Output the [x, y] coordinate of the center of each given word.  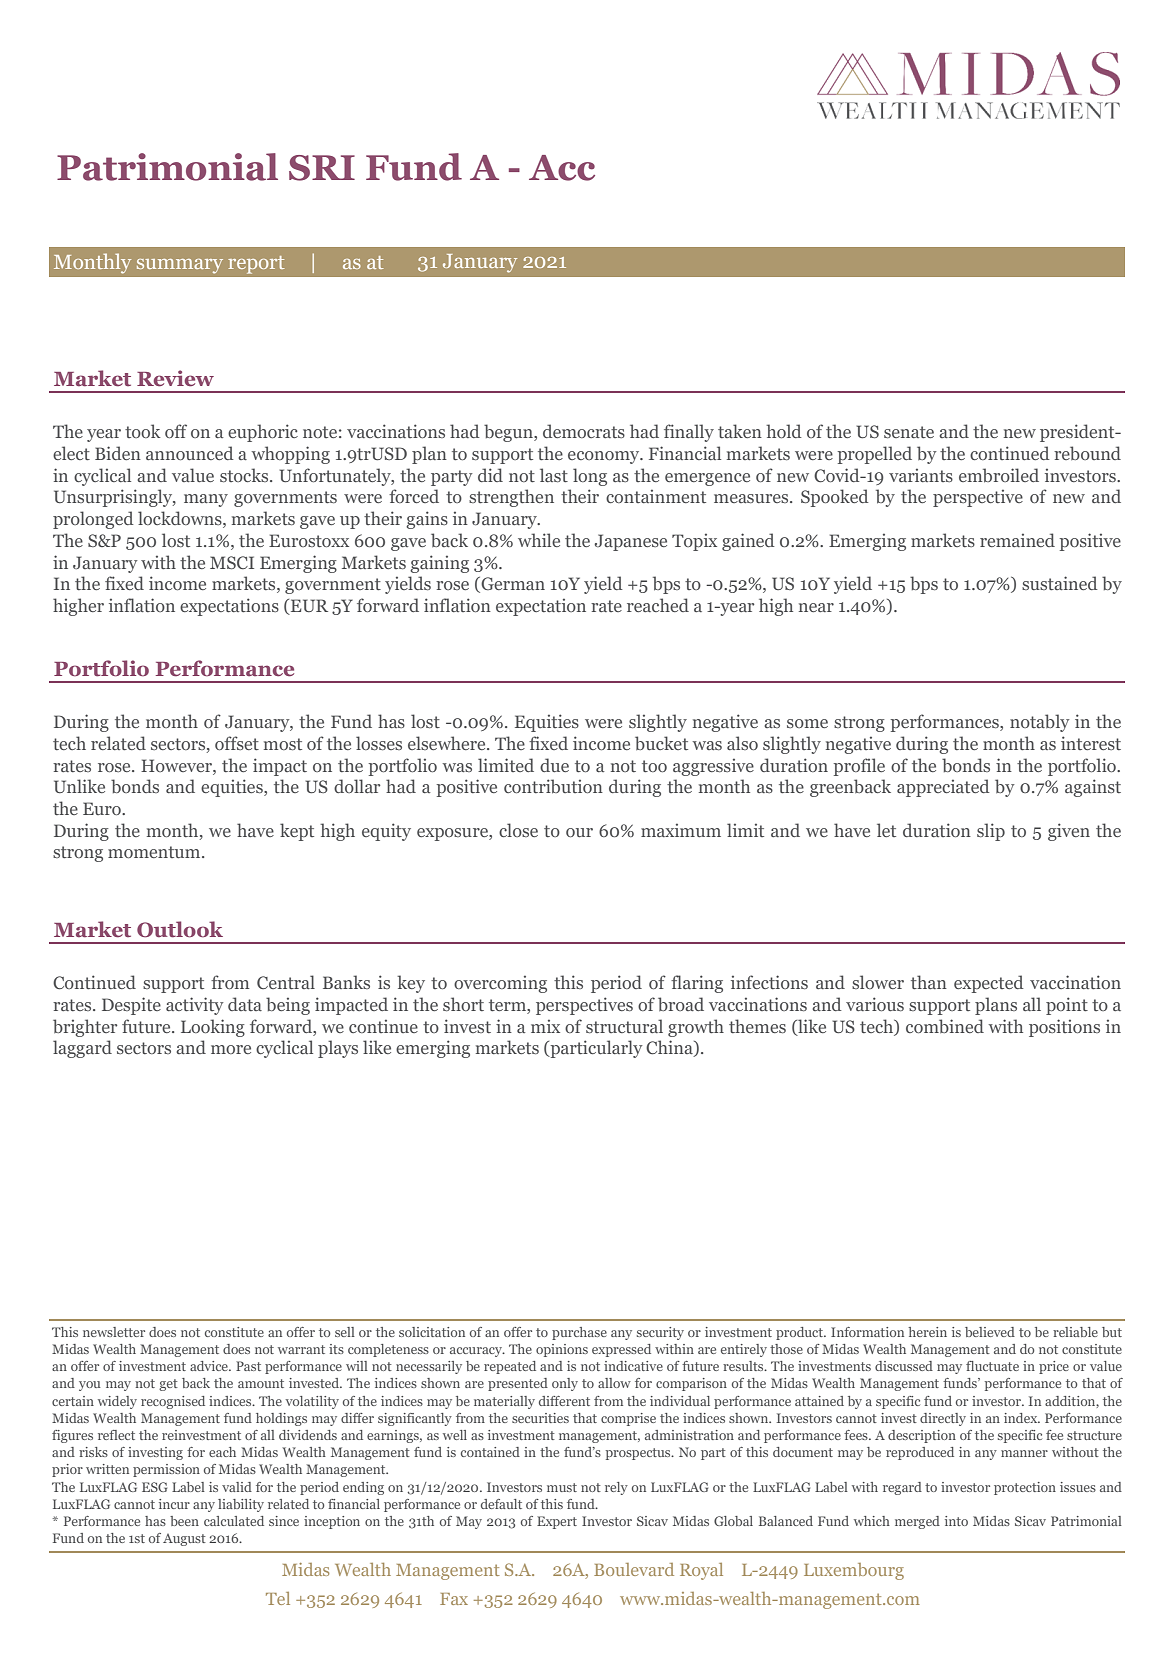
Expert [557, 1522]
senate [909, 432]
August [184, 1540]
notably [1040, 723]
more [231, 1049]
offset [237, 743]
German [512, 585]
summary [180, 266]
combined [945, 1026]
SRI [322, 168]
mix [545, 1026]
